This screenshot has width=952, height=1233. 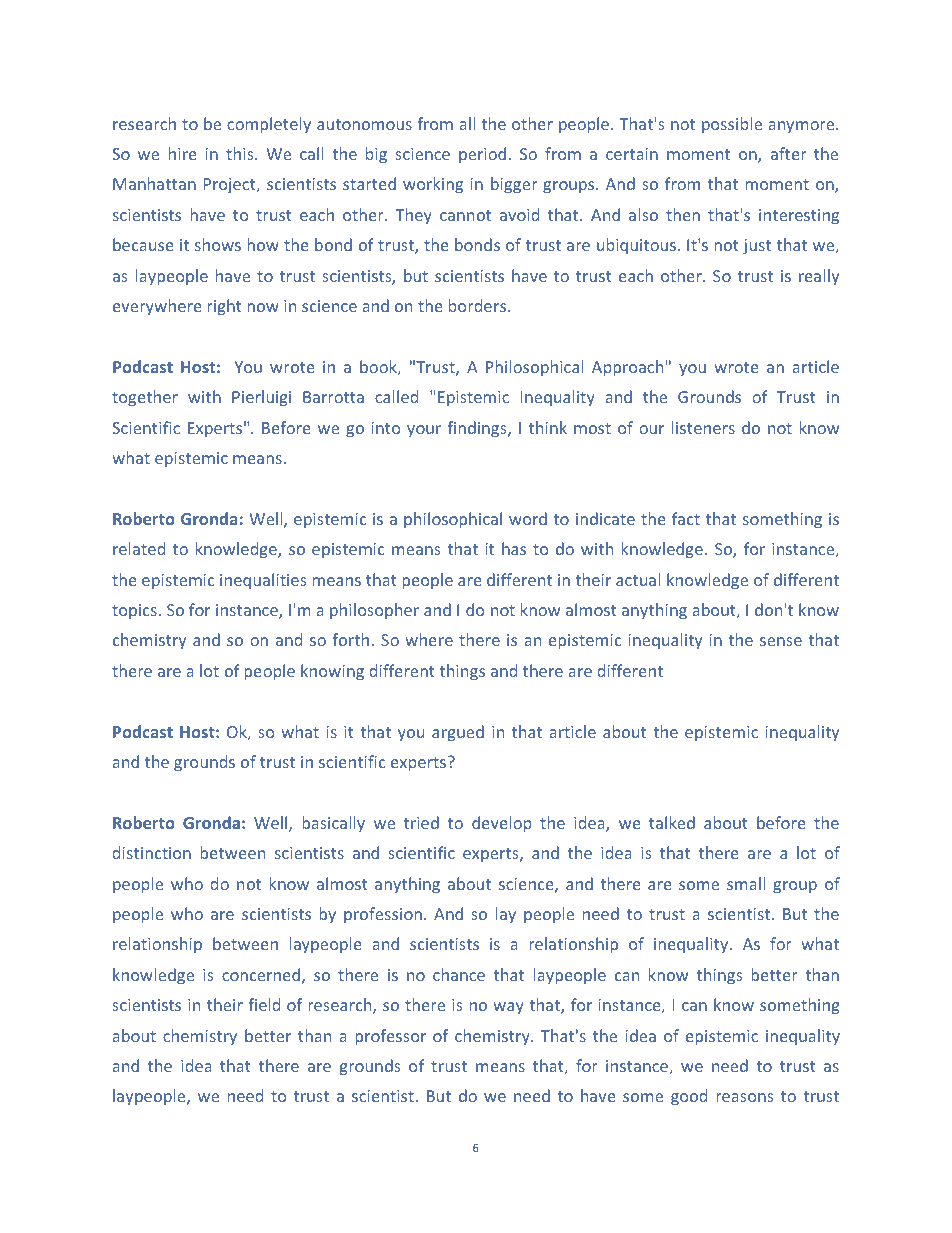 What do you see at coordinates (478, 429) in the screenshot?
I see `findings` at bounding box center [478, 429].
